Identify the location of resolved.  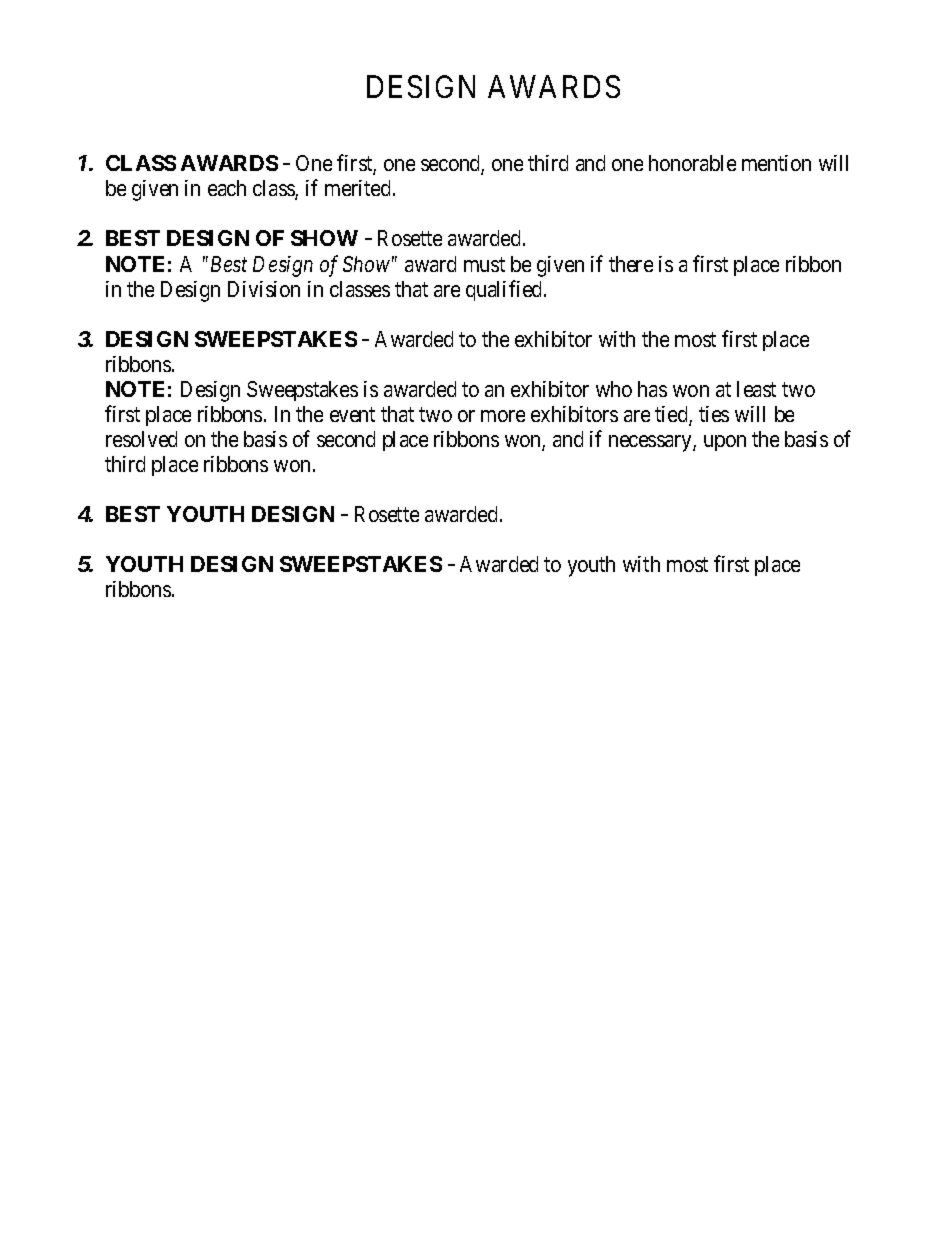
(141, 439).
